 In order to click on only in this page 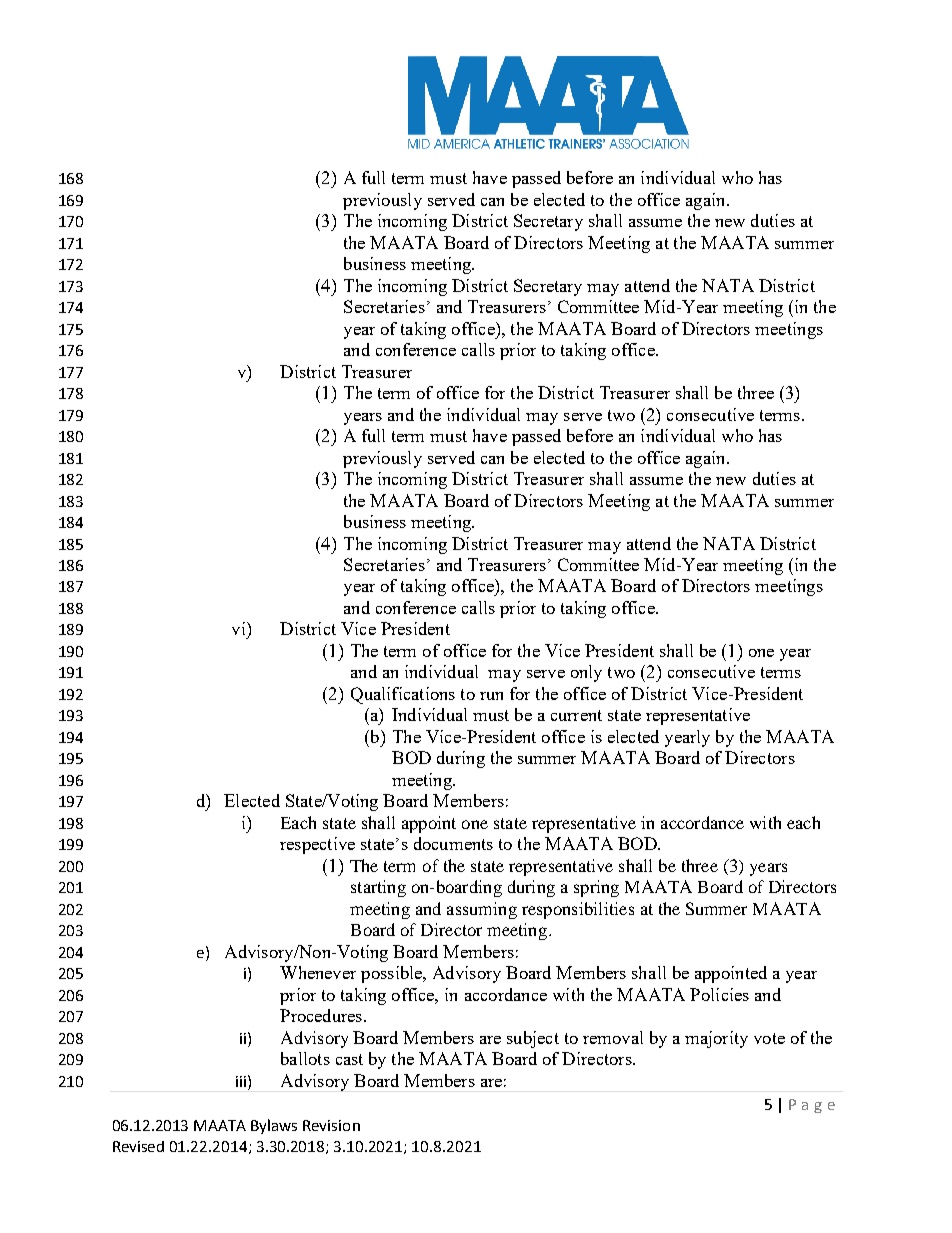, I will do `click(586, 673)`.
